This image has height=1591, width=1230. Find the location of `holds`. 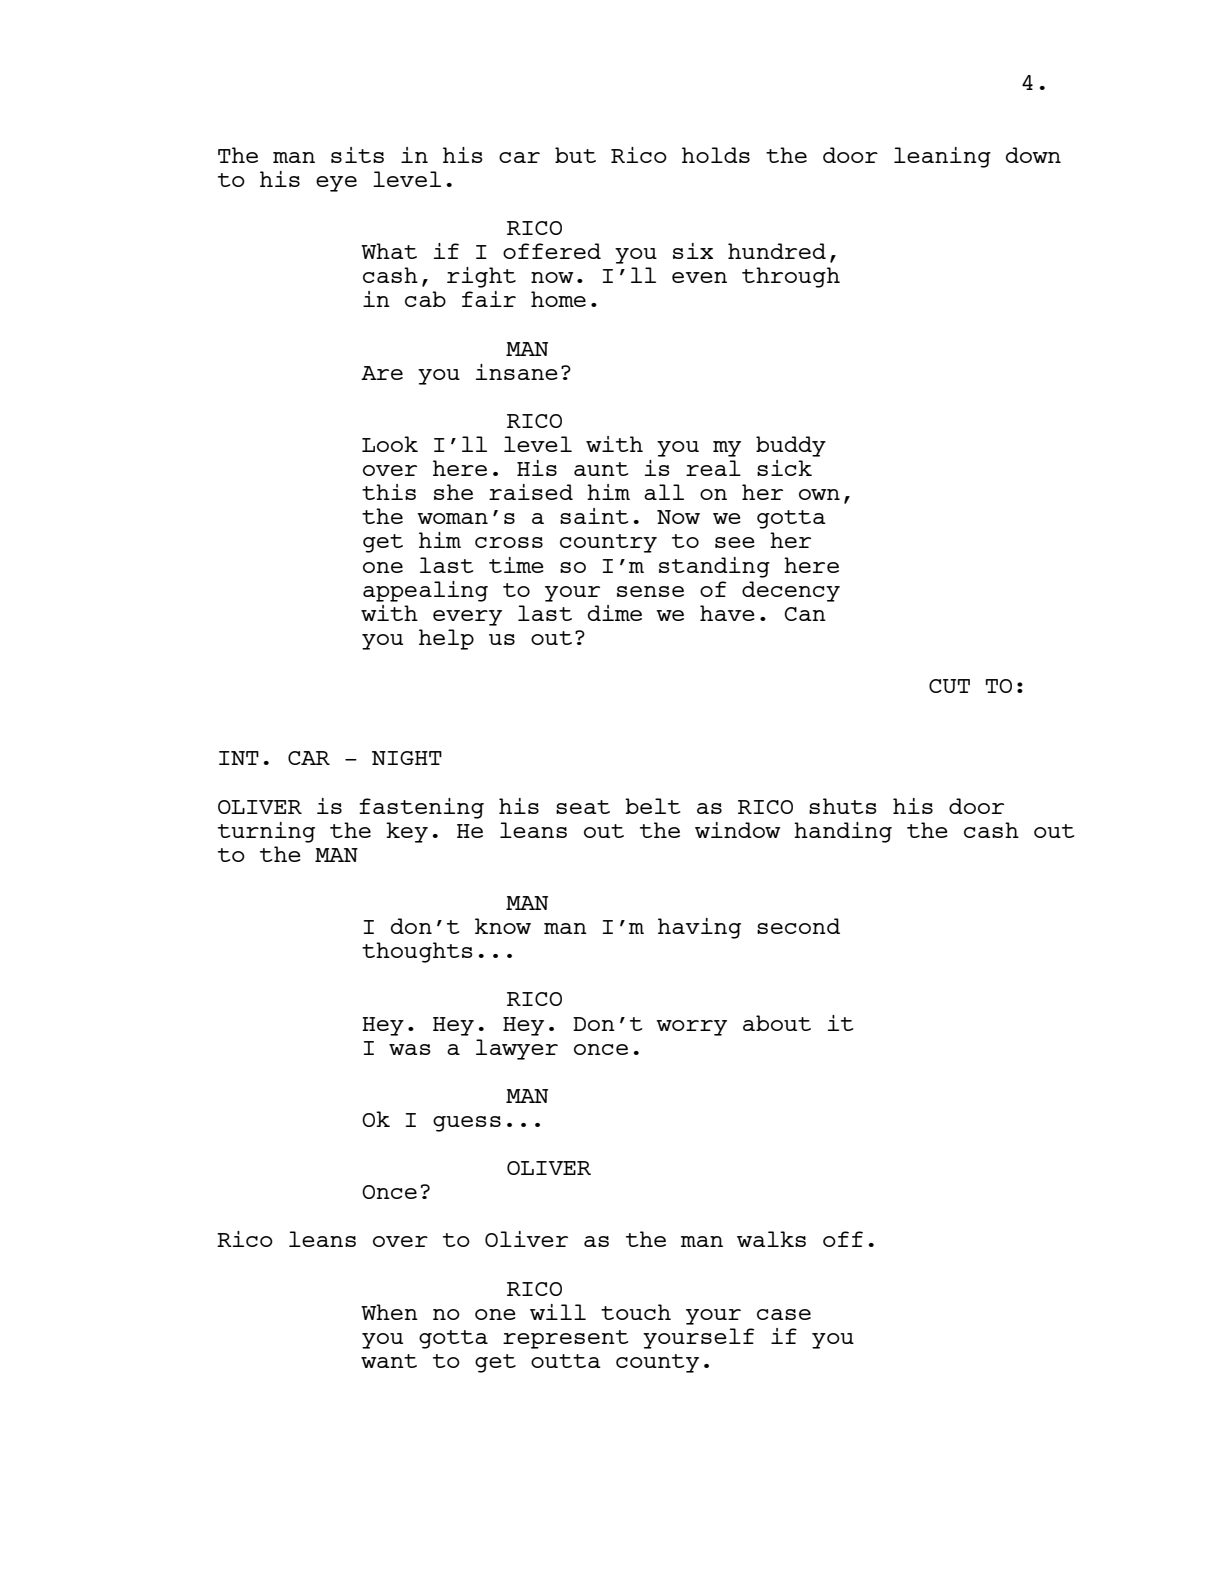

holds is located at coordinates (716, 155).
